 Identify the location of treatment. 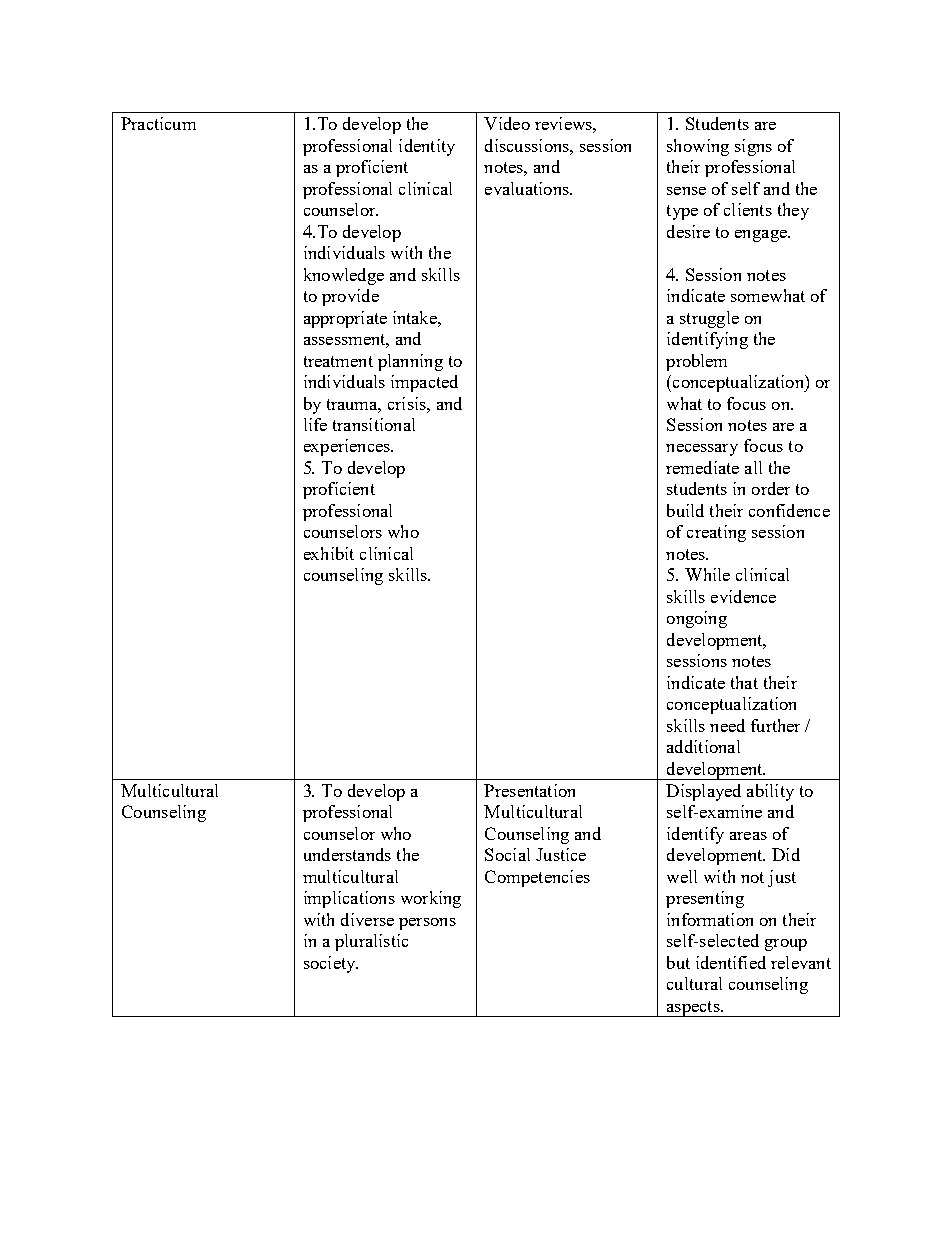
(338, 361).
